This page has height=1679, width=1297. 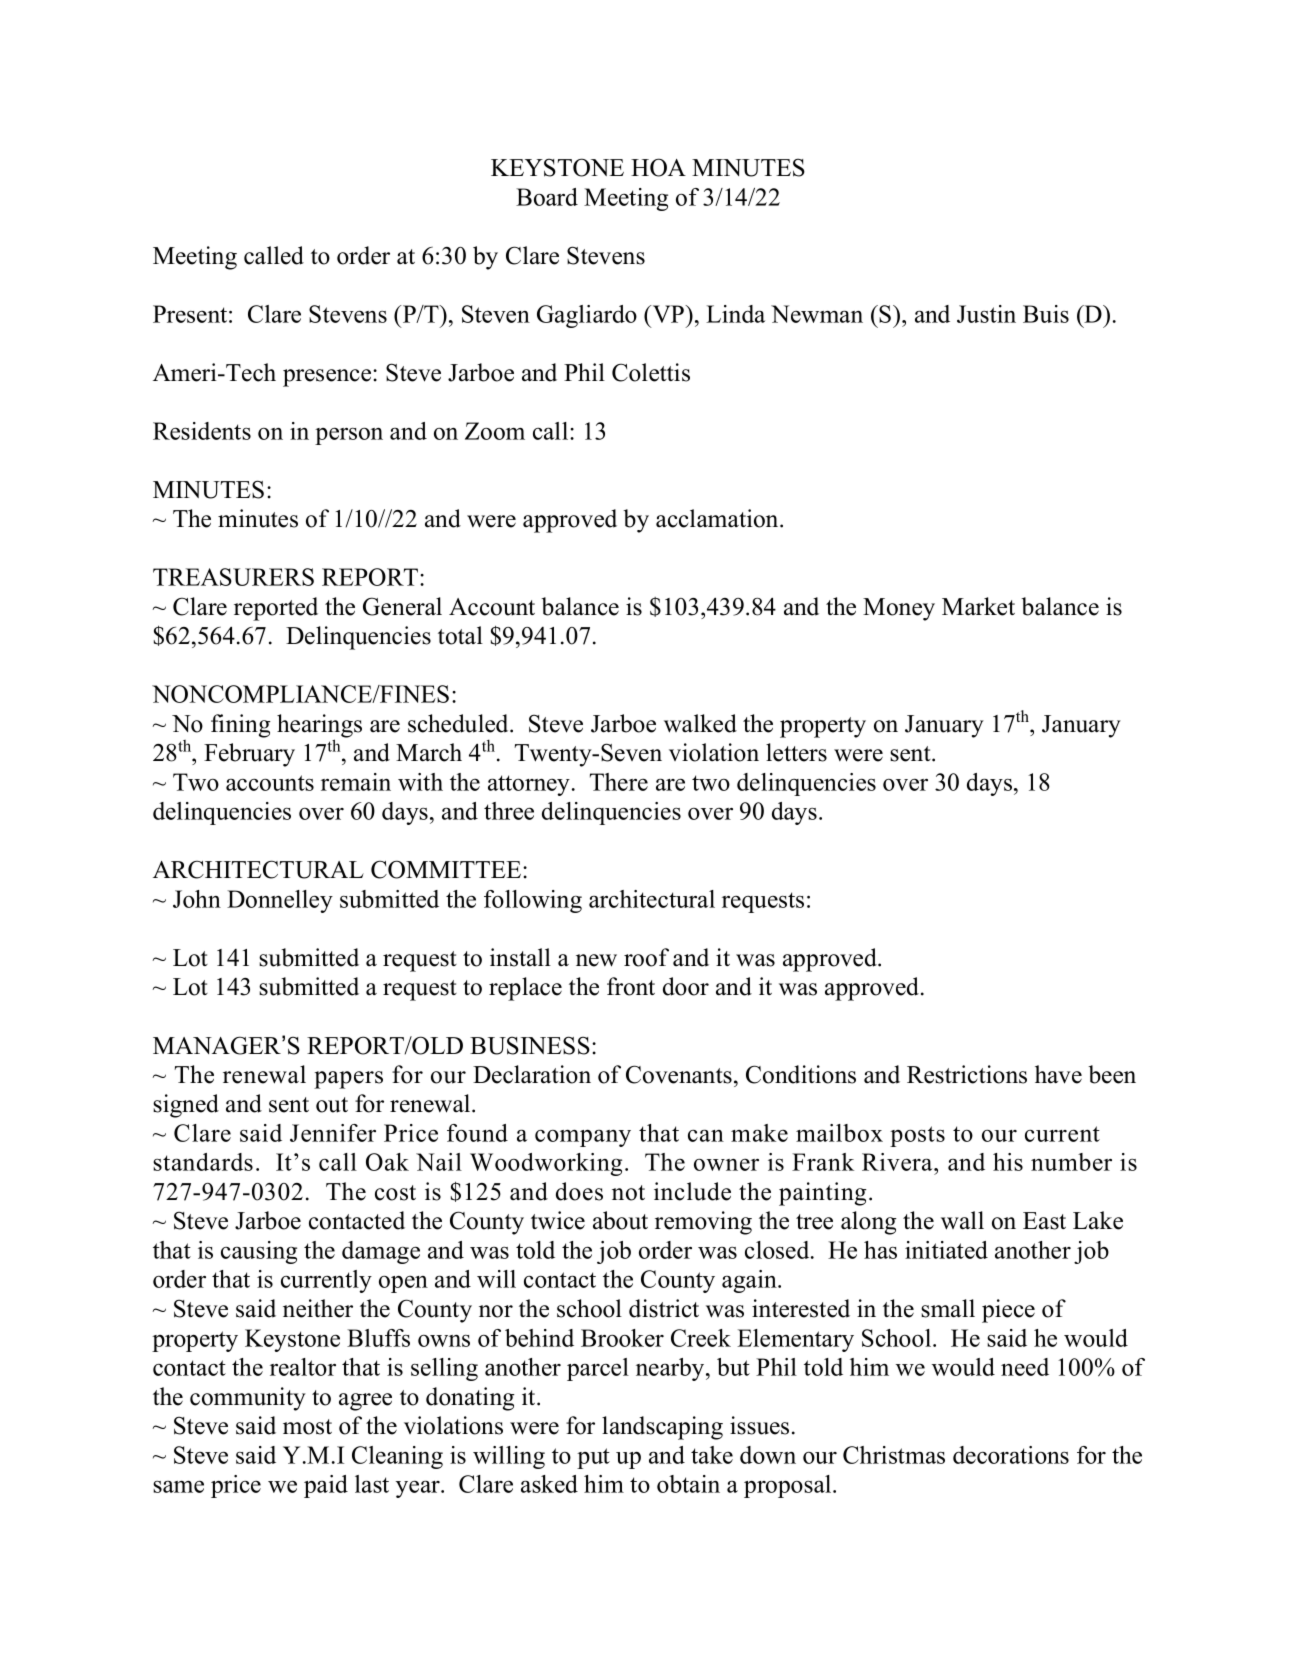 What do you see at coordinates (986, 314) in the page?
I see `Justin` at bounding box center [986, 314].
